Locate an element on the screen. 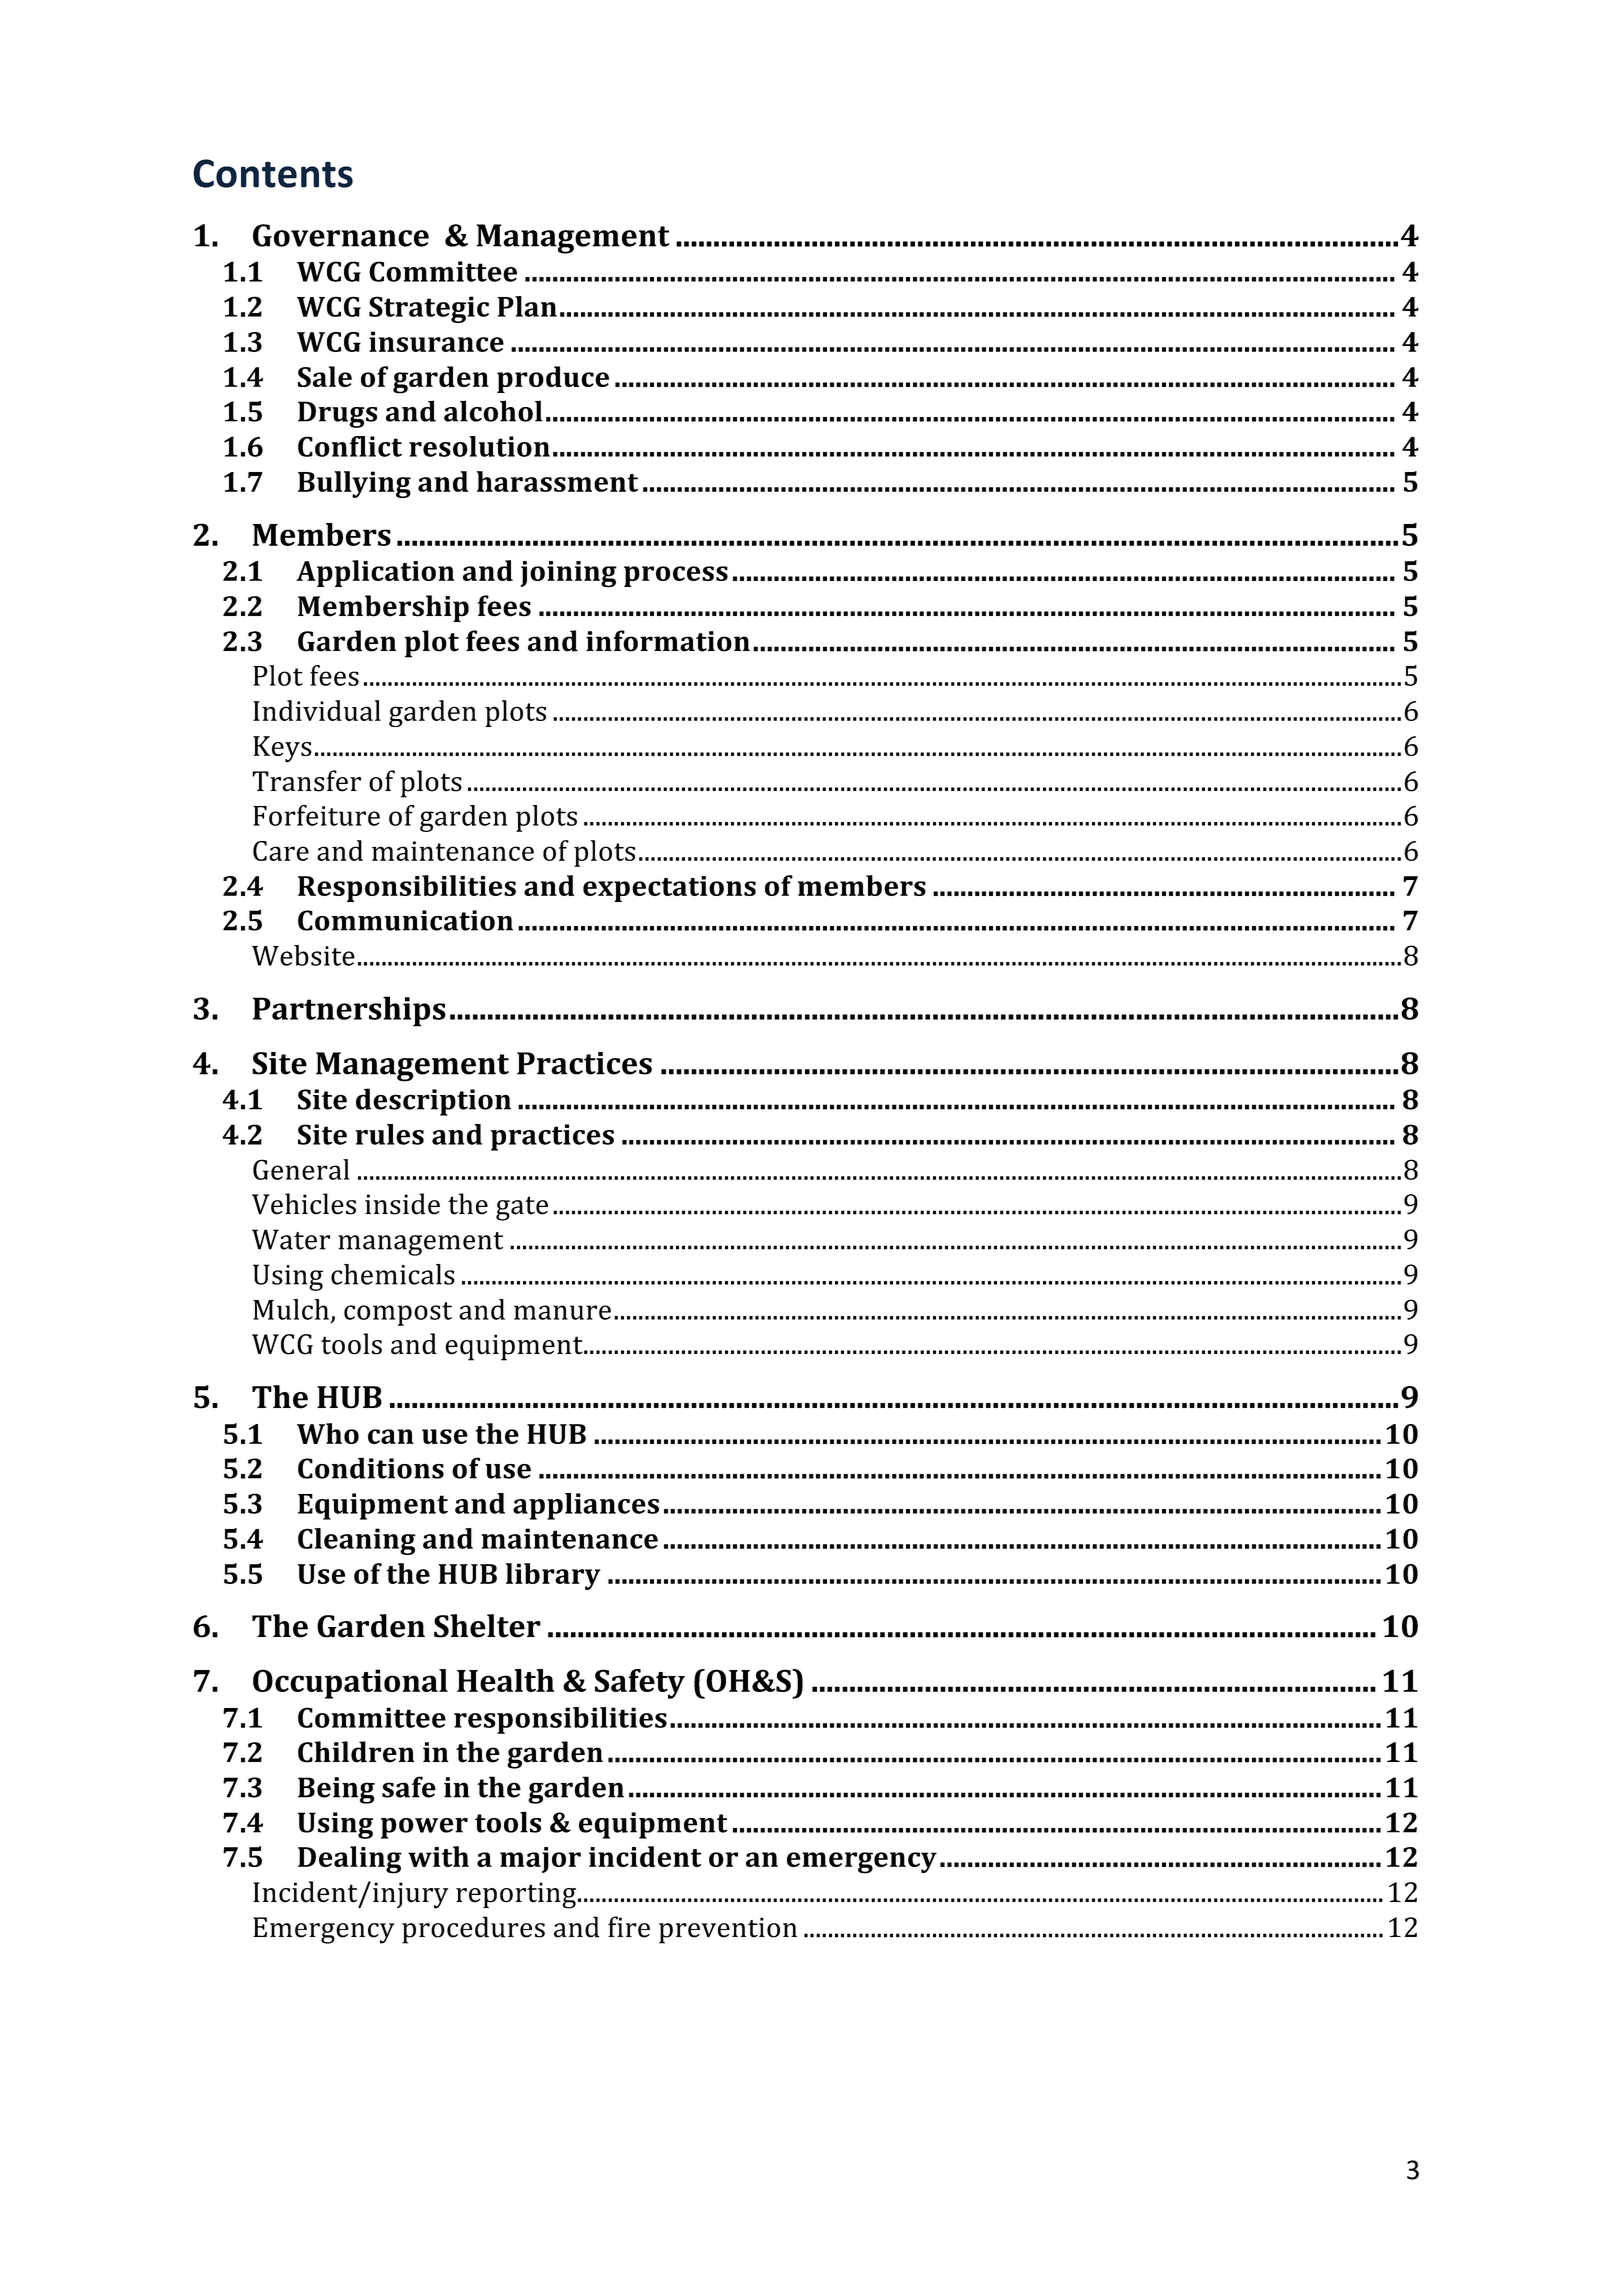  Dealing is located at coordinates (350, 1860).
